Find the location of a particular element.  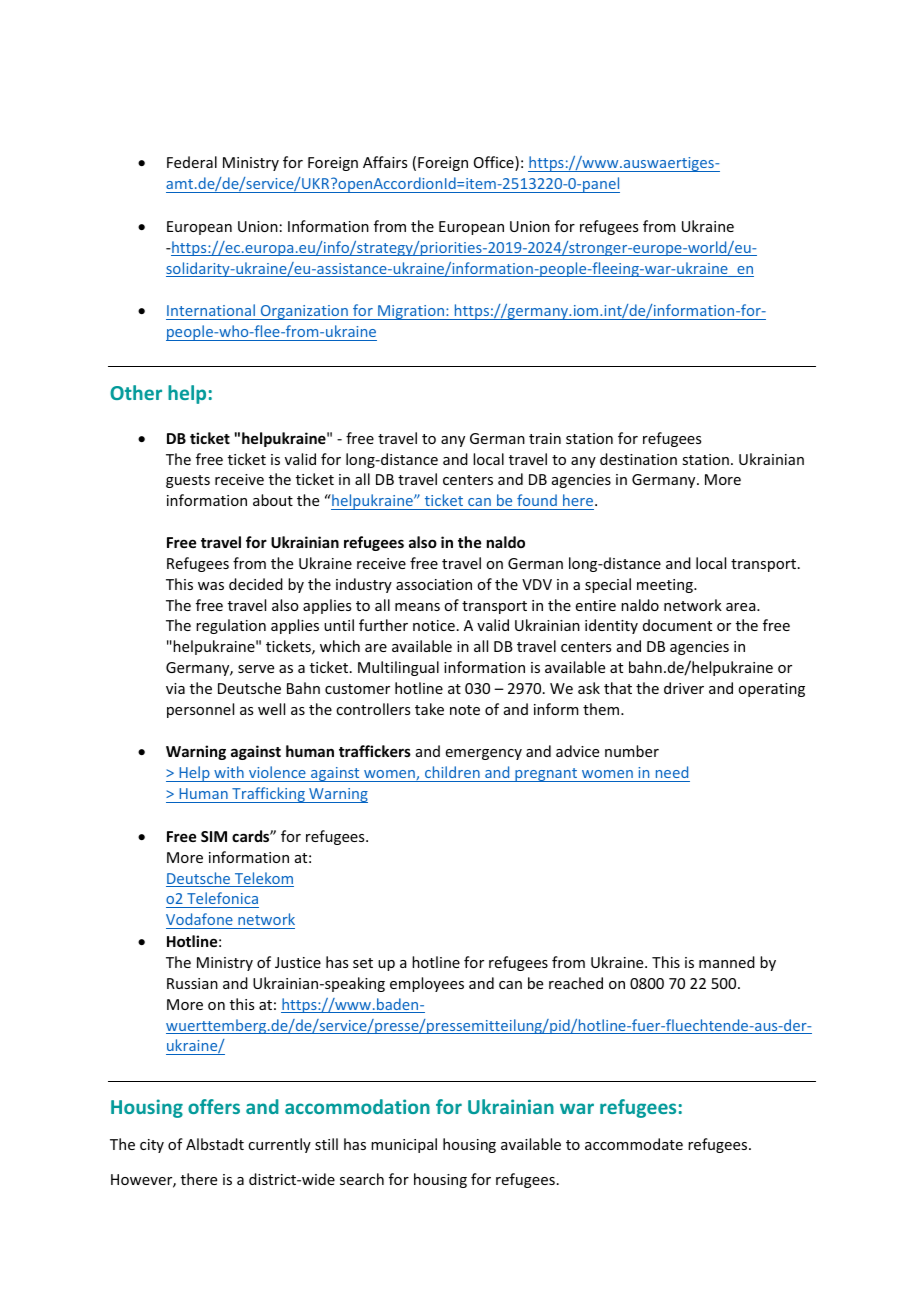

Federal is located at coordinates (192, 162).
